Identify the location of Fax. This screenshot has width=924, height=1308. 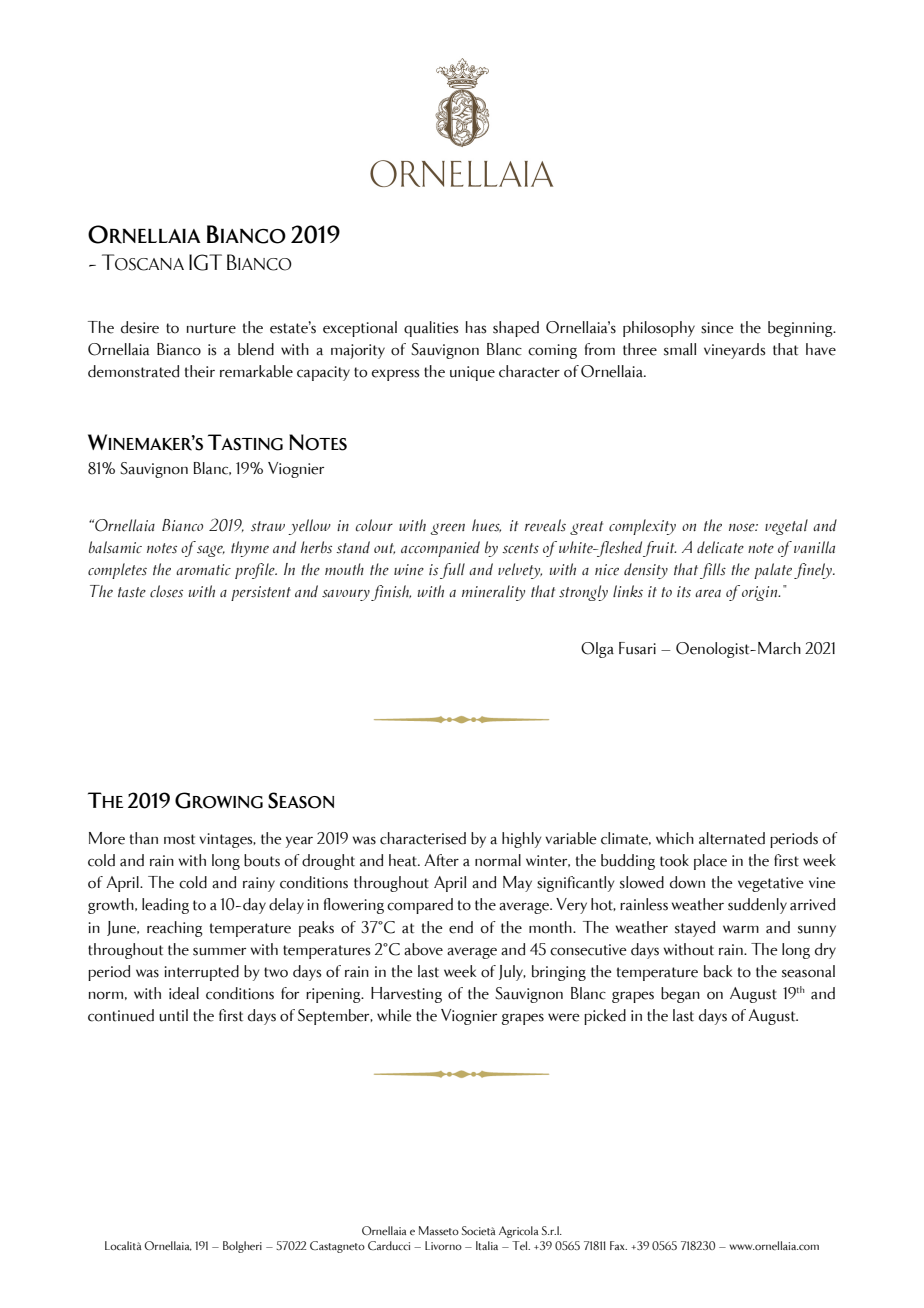
(618, 1245).
